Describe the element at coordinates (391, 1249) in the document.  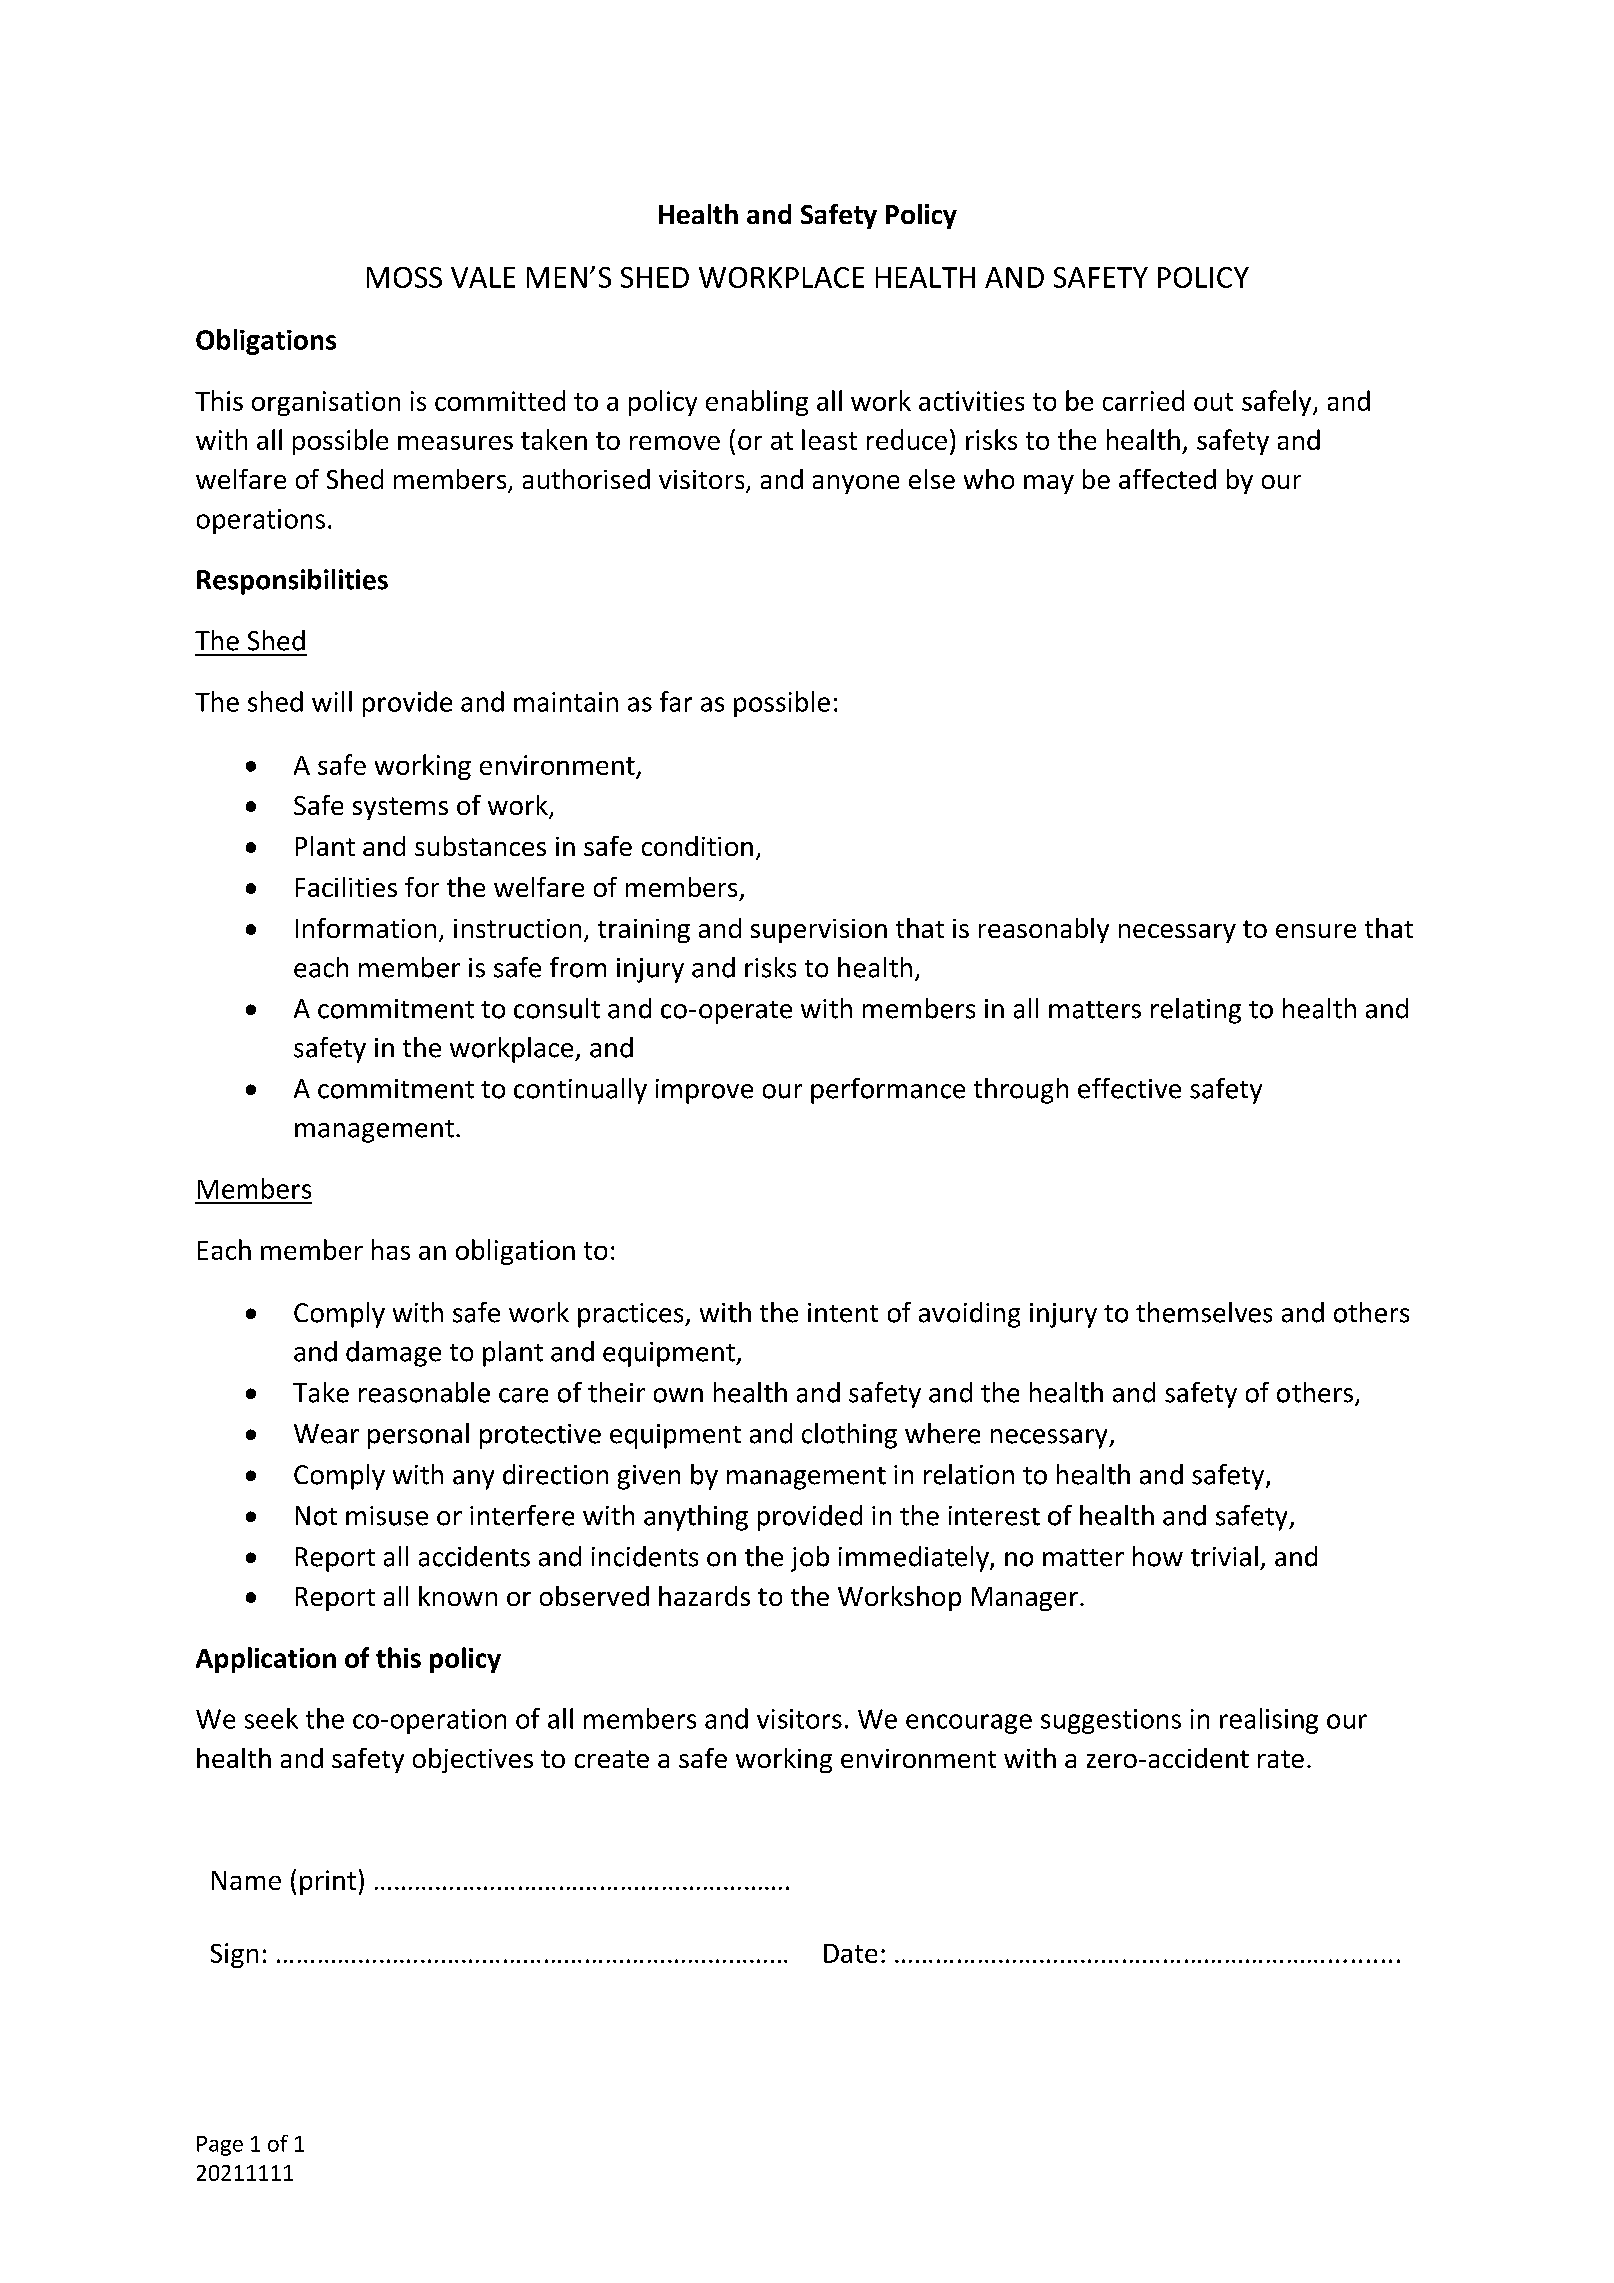
I see `has` at that location.
